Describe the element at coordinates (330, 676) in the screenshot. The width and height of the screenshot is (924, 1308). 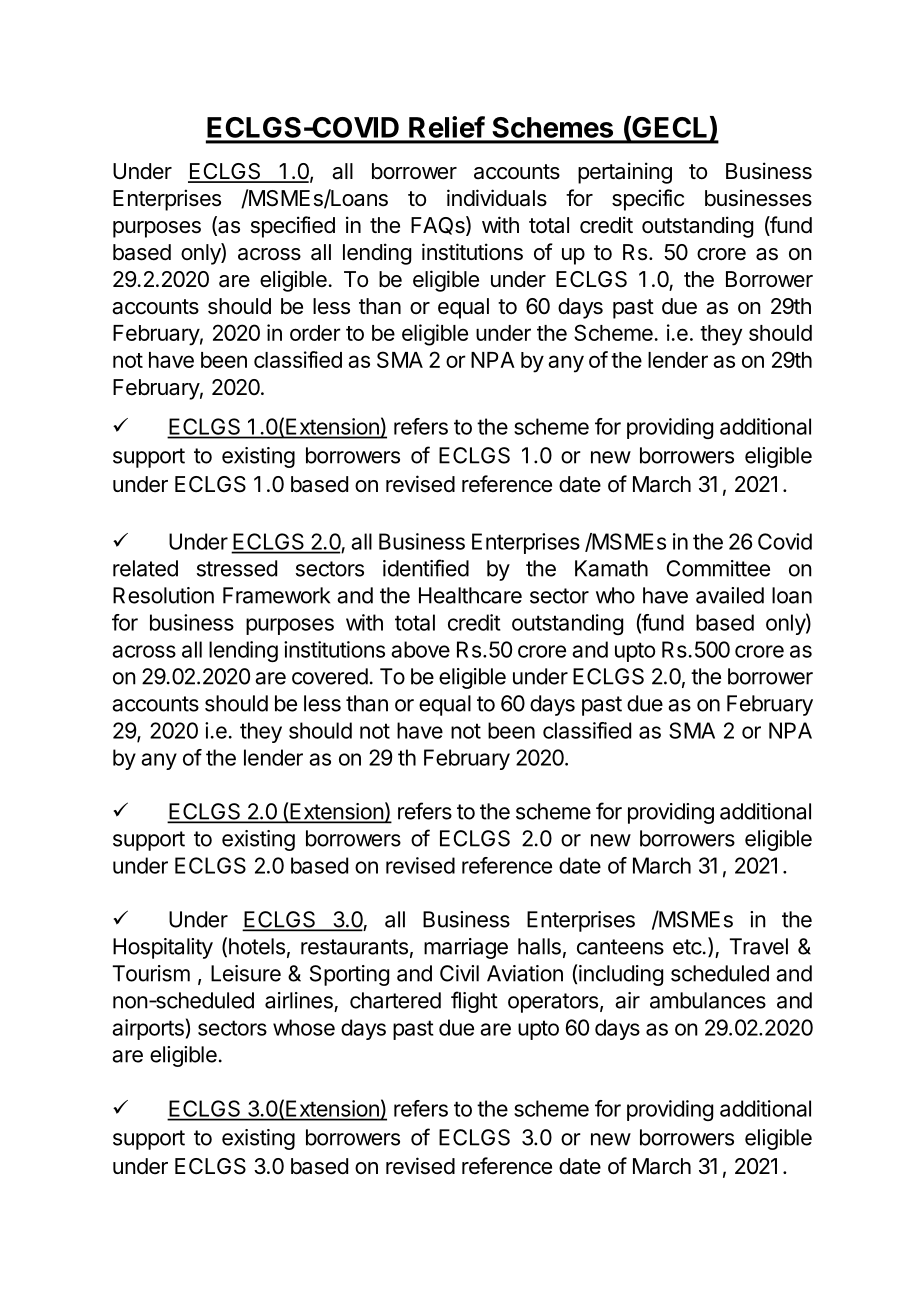
I see `covered` at that location.
